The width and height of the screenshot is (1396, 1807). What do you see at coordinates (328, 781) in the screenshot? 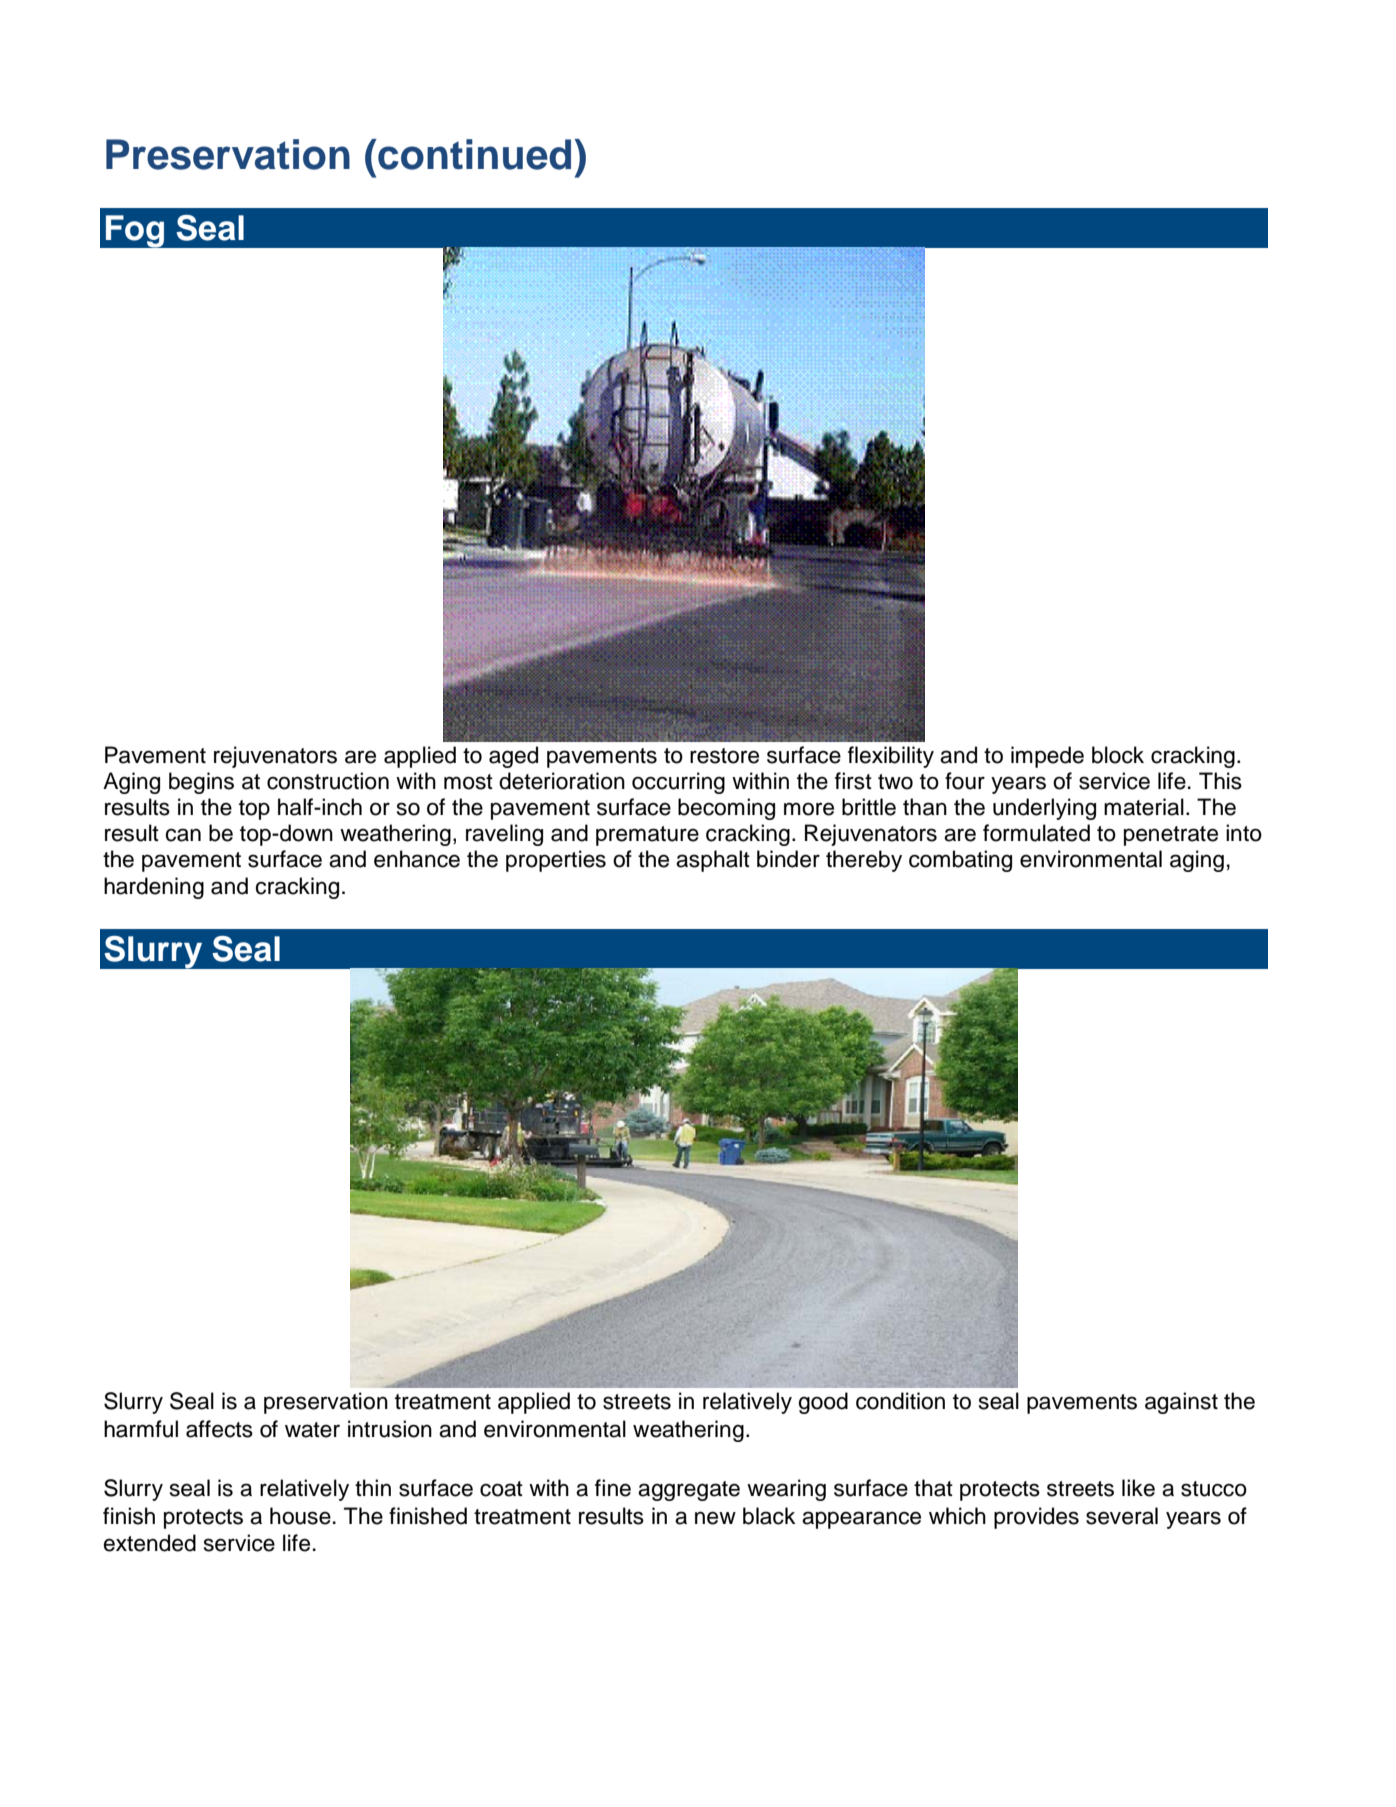
I see `construction` at bounding box center [328, 781].
